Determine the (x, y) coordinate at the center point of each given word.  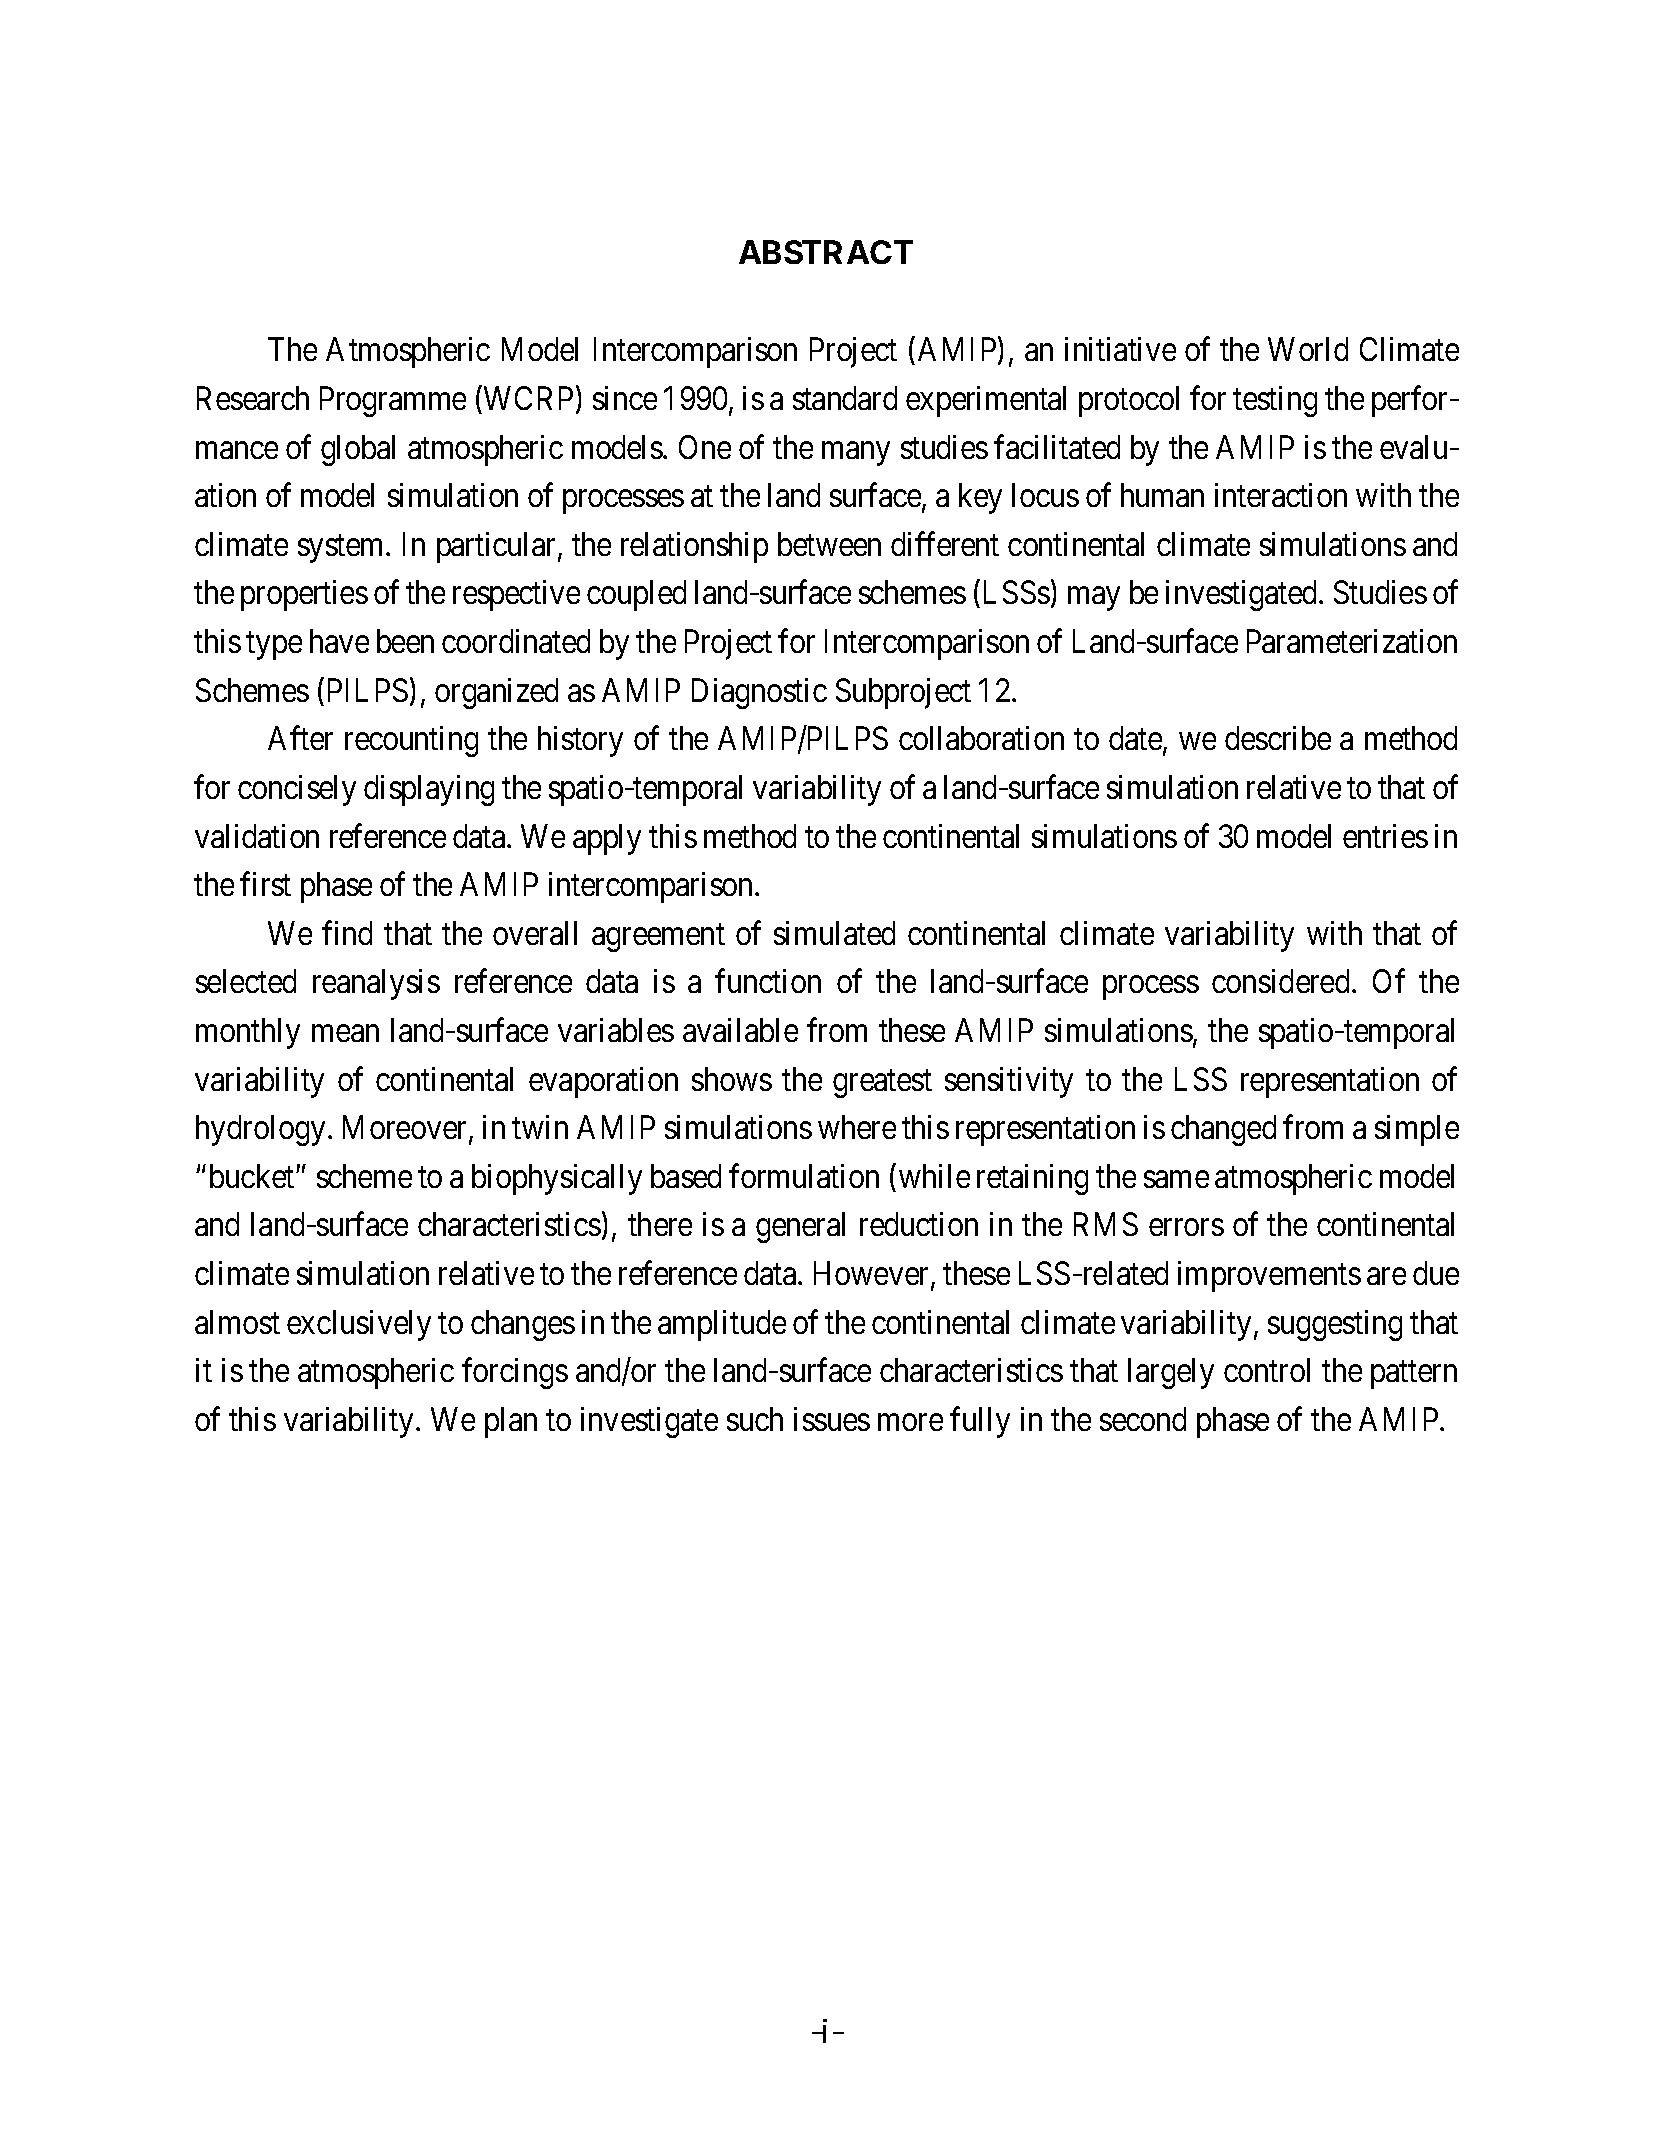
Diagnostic (759, 693)
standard (845, 398)
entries (1385, 836)
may (1094, 599)
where (857, 1127)
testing (1275, 401)
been (405, 641)
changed (1223, 1130)
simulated (834, 933)
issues (832, 1419)
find (347, 933)
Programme (393, 402)
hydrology (260, 1130)
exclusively (359, 1325)
